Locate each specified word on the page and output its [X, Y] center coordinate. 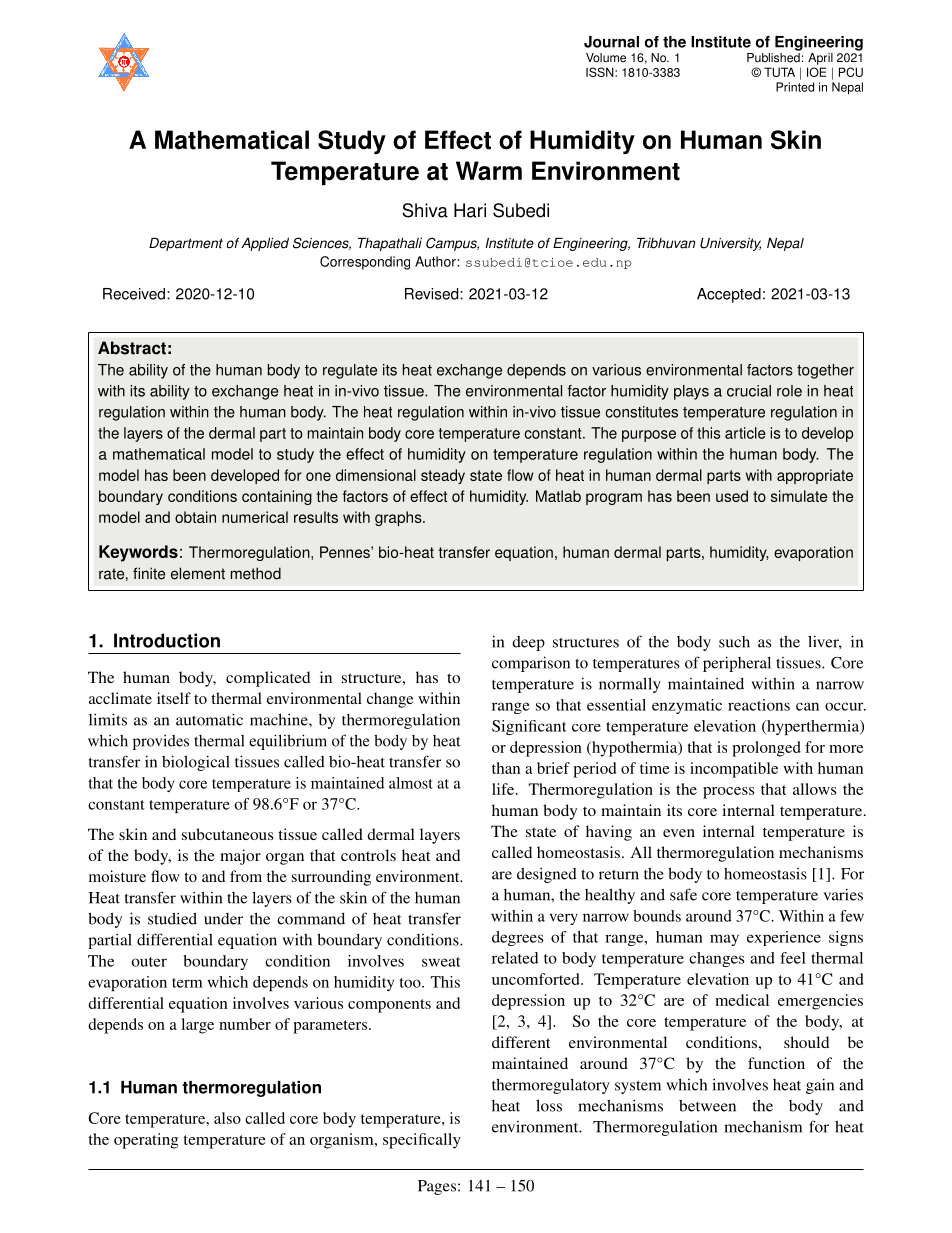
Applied [265, 244]
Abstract [132, 348]
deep [528, 643]
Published [774, 56]
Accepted [729, 295]
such [734, 642]
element [198, 573]
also [227, 1118]
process [728, 793]
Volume [606, 58]
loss [549, 1105]
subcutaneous [227, 834]
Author [436, 261]
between [707, 1106]
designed [547, 875]
